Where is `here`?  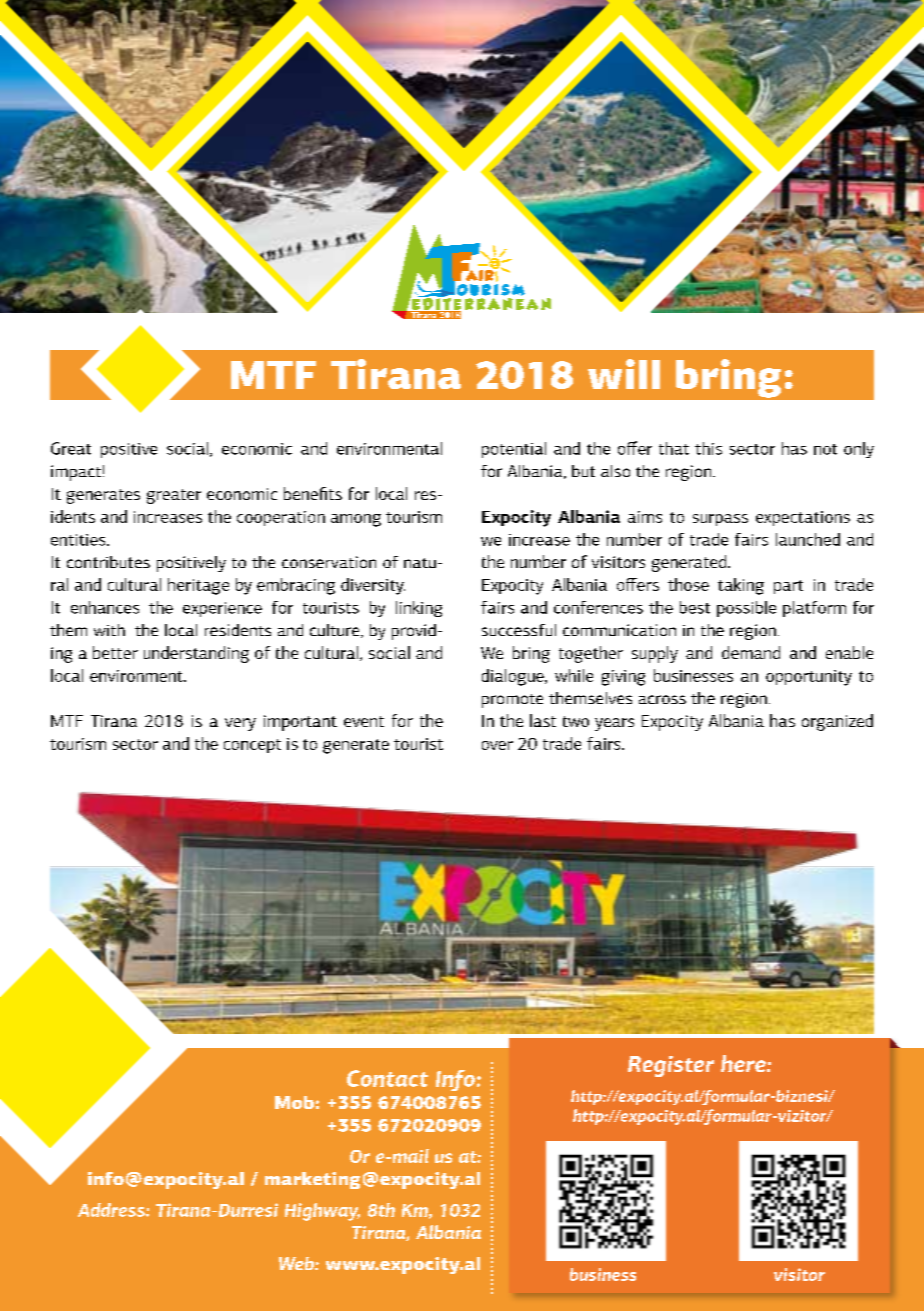 here is located at coordinates (744, 1063).
